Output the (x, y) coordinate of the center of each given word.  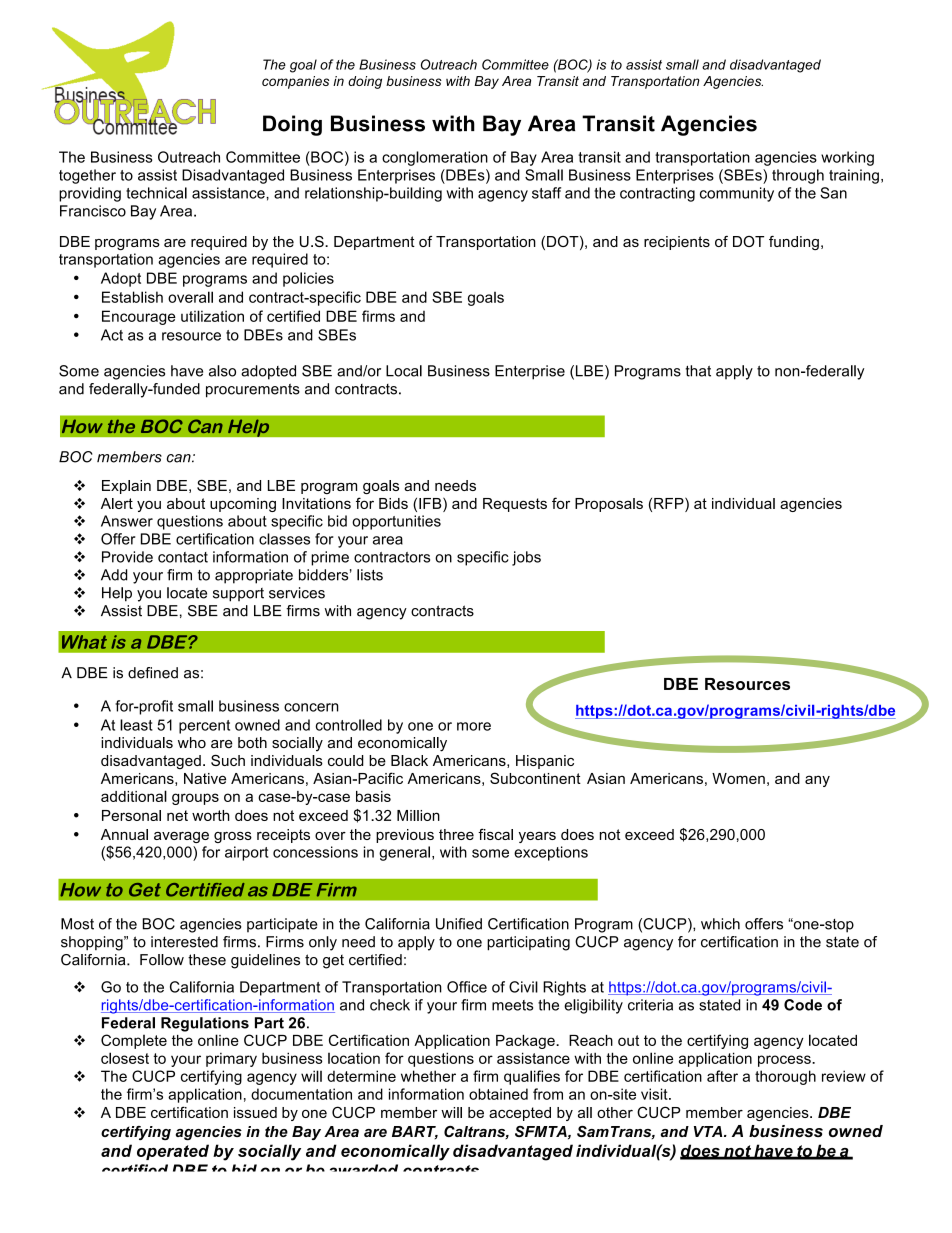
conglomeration (435, 158)
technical (156, 193)
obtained (498, 1094)
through (798, 176)
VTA (709, 1131)
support (238, 595)
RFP (670, 503)
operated (173, 1152)
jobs (526, 558)
